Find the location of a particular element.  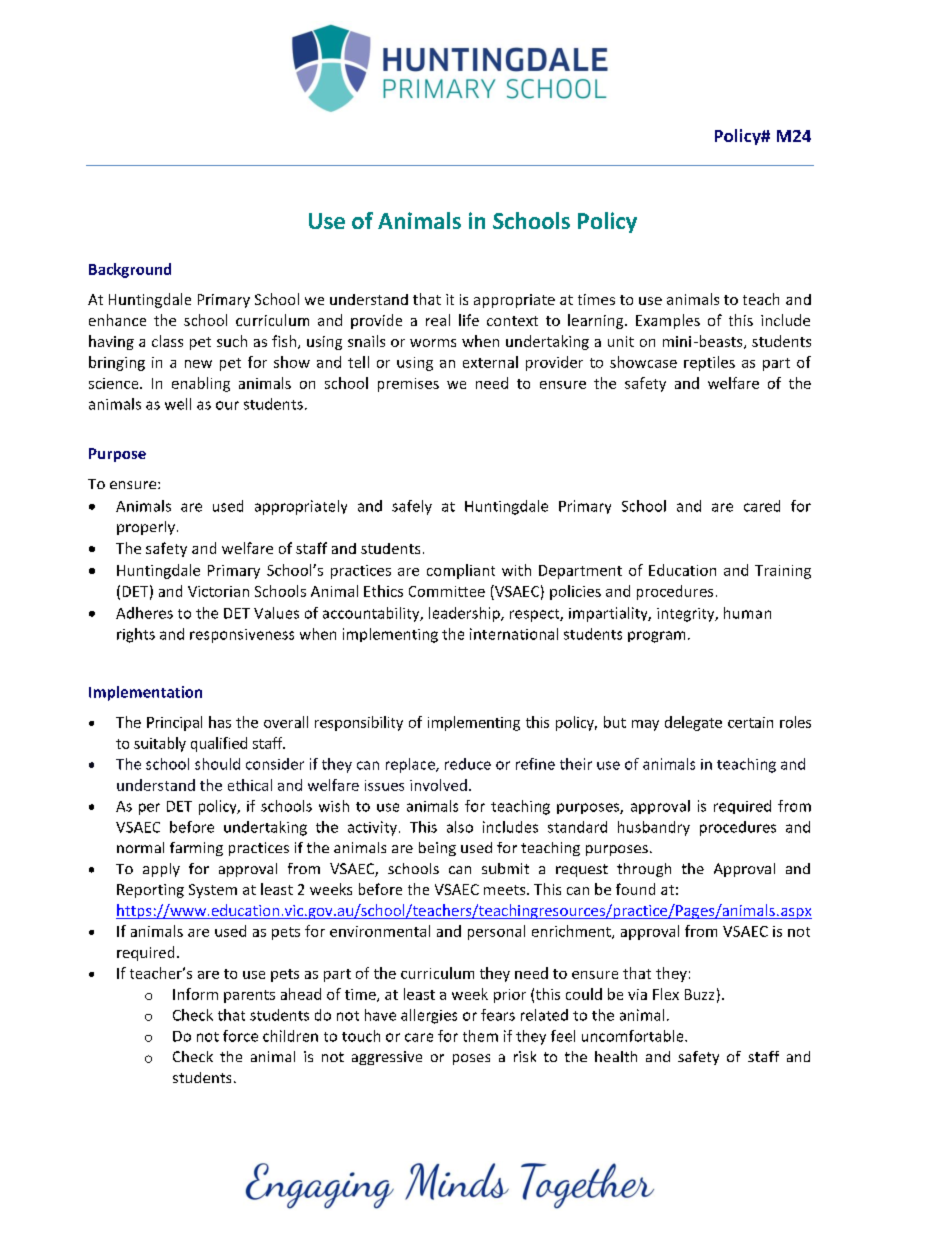

them is located at coordinates (480, 1036).
